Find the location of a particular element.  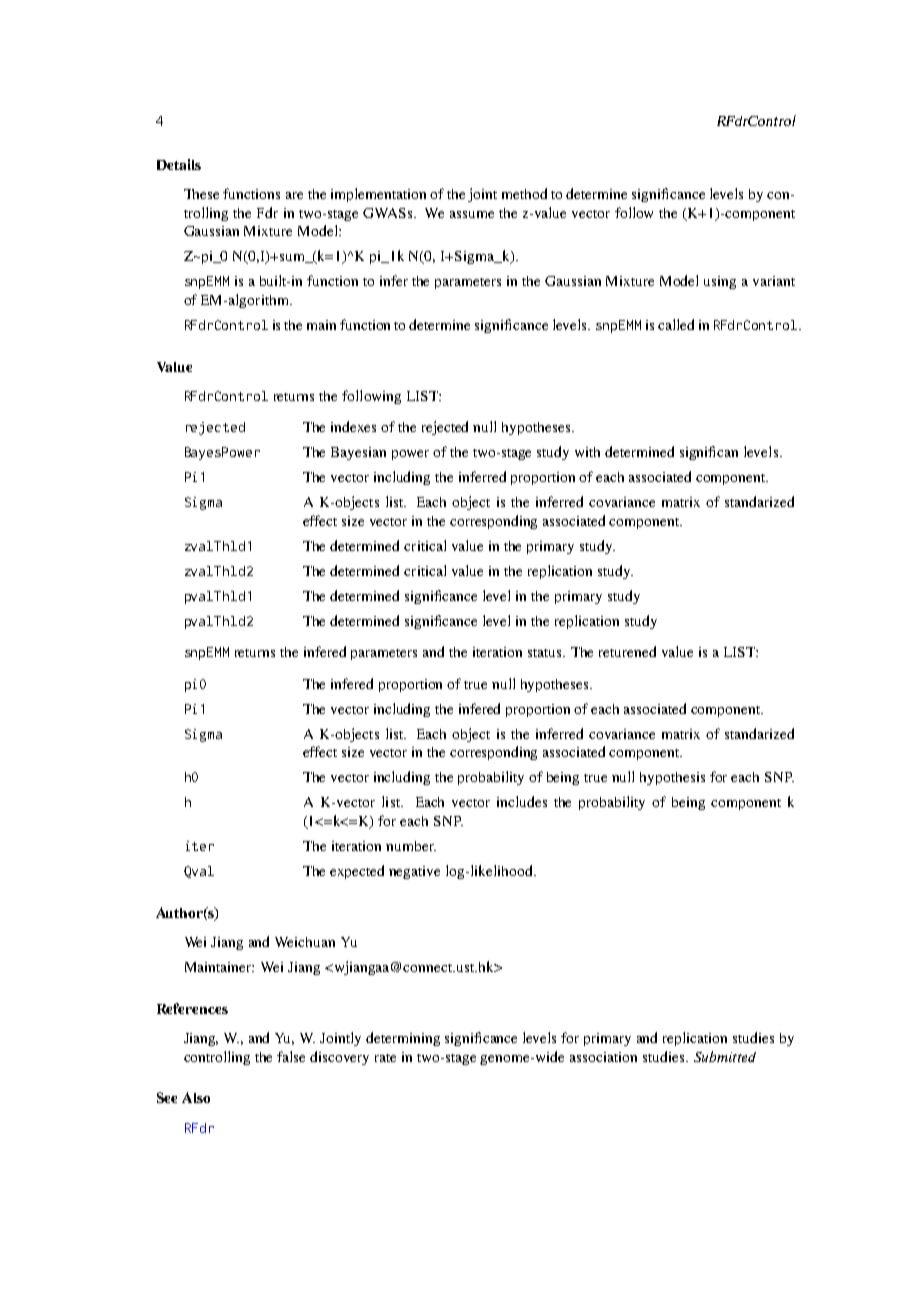

called is located at coordinates (676, 324).
